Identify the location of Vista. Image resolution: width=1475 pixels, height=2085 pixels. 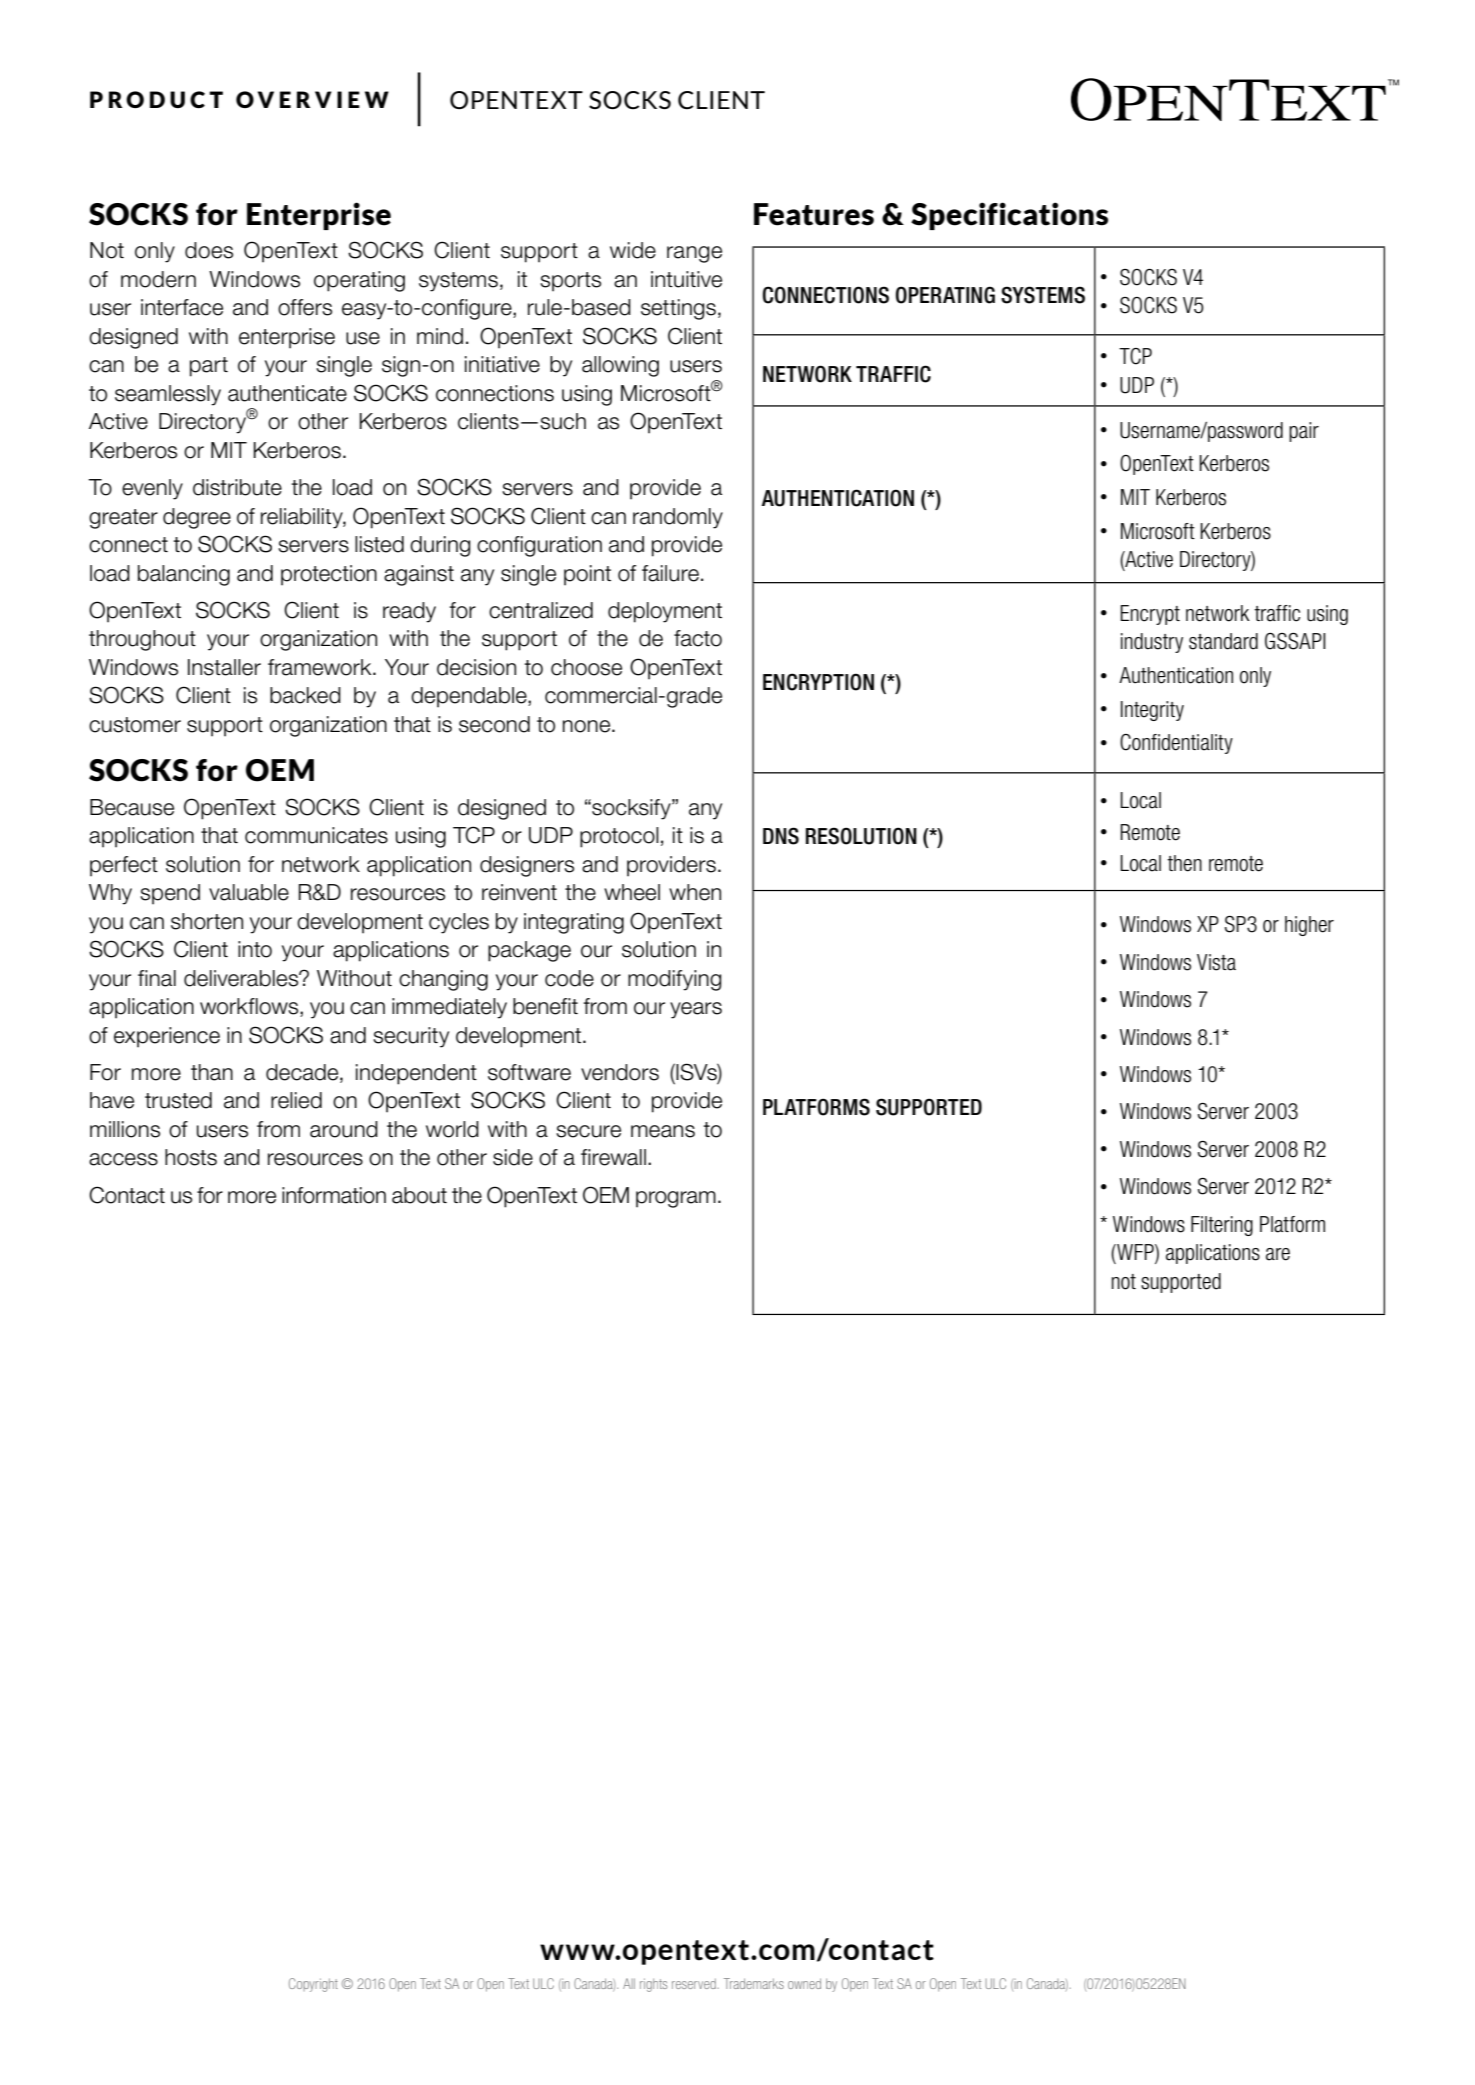
(1216, 962).
